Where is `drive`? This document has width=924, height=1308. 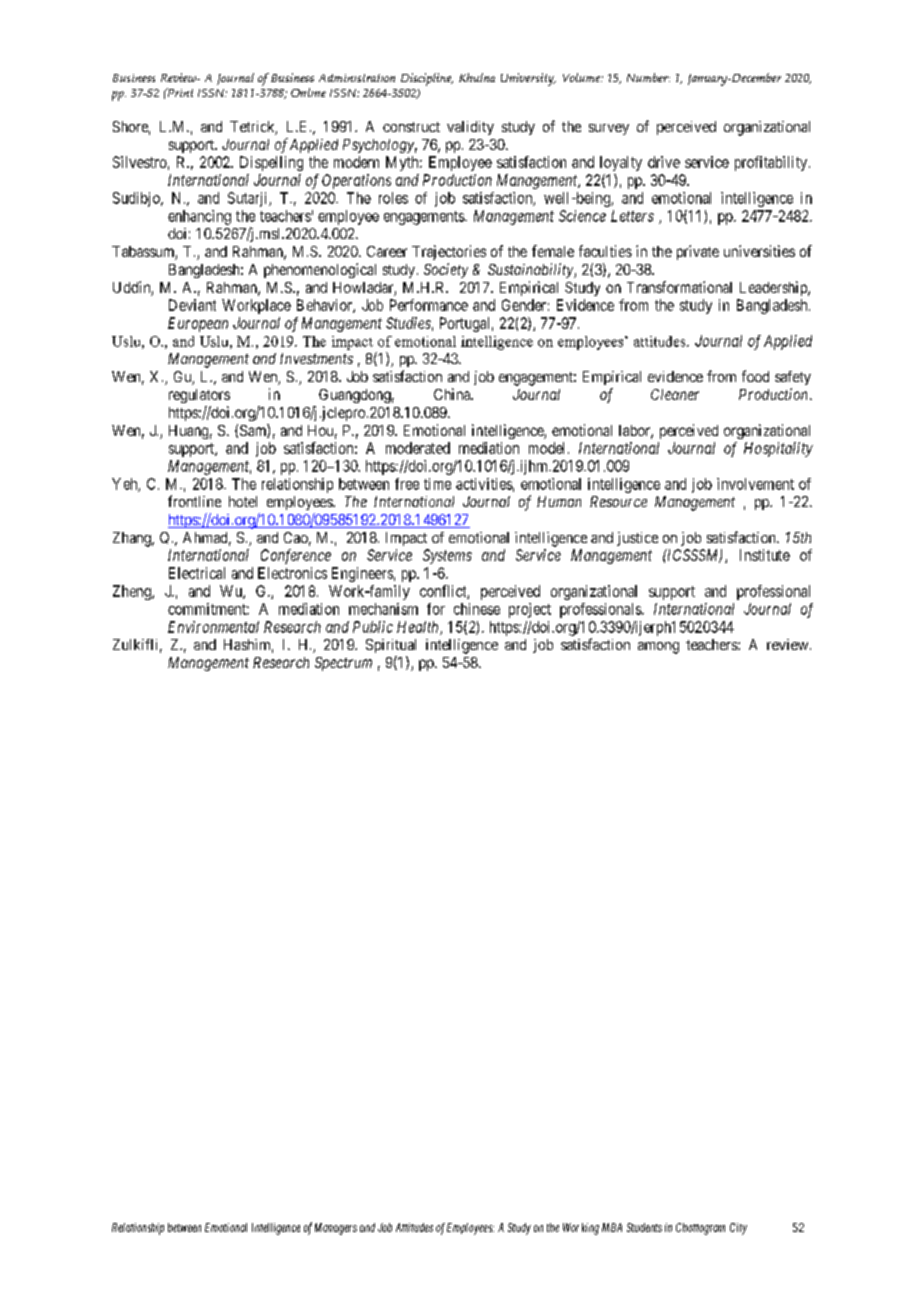 drive is located at coordinates (664, 162).
